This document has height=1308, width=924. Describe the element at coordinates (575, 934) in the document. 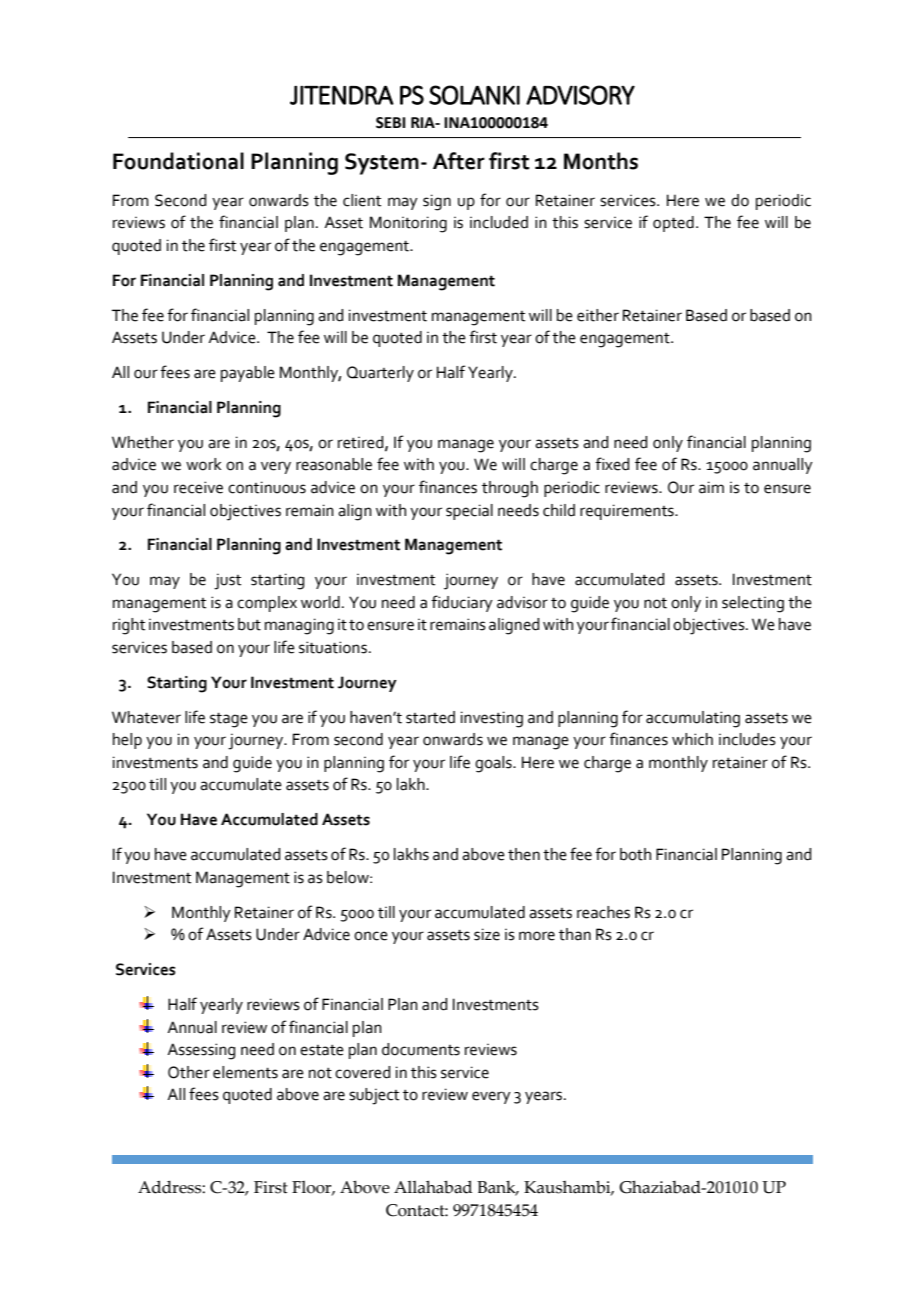

I see `than` at that location.
